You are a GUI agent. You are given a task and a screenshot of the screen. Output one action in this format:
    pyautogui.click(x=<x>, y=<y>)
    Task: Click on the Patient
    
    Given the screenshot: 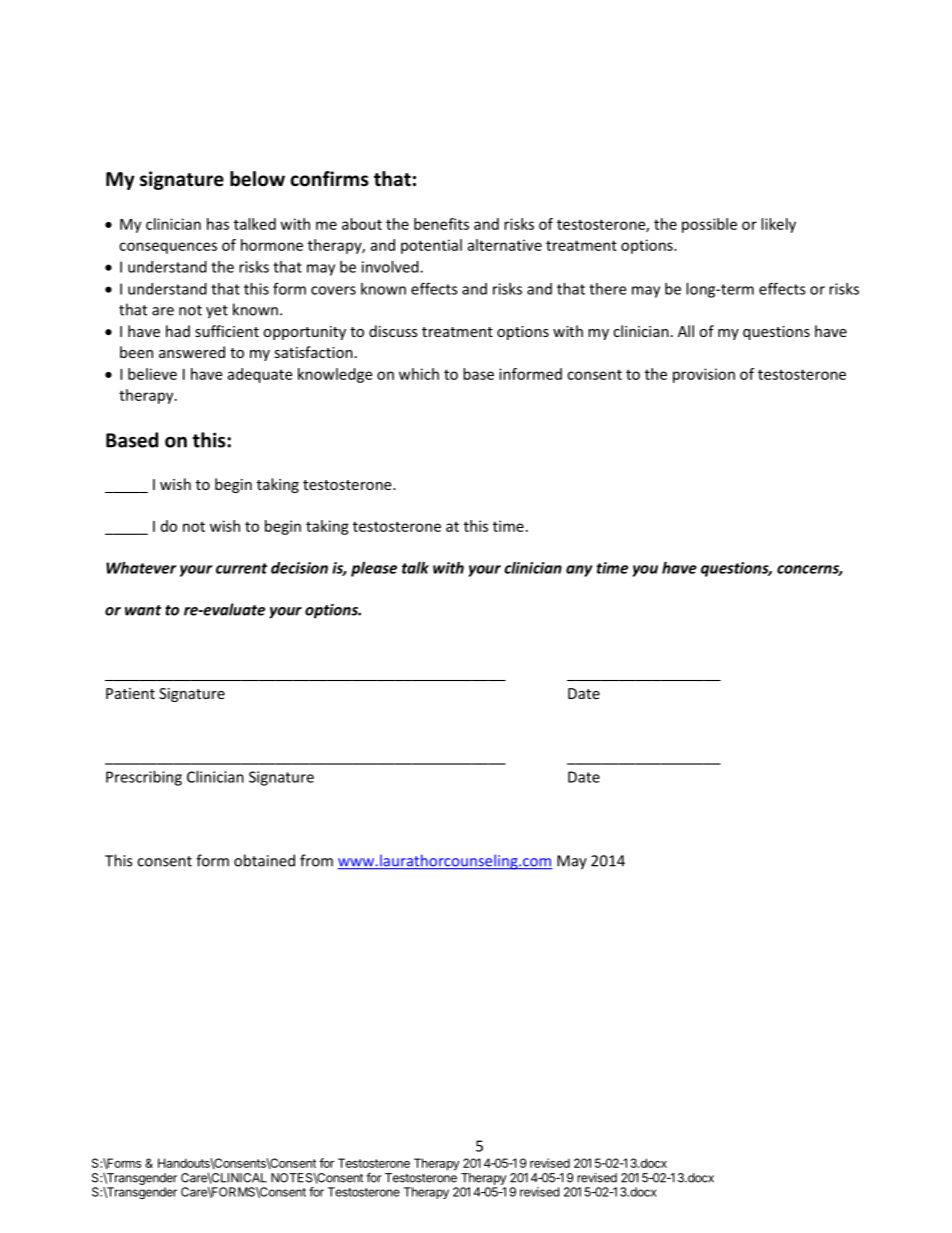 What is the action you would take?
    pyautogui.click(x=130, y=693)
